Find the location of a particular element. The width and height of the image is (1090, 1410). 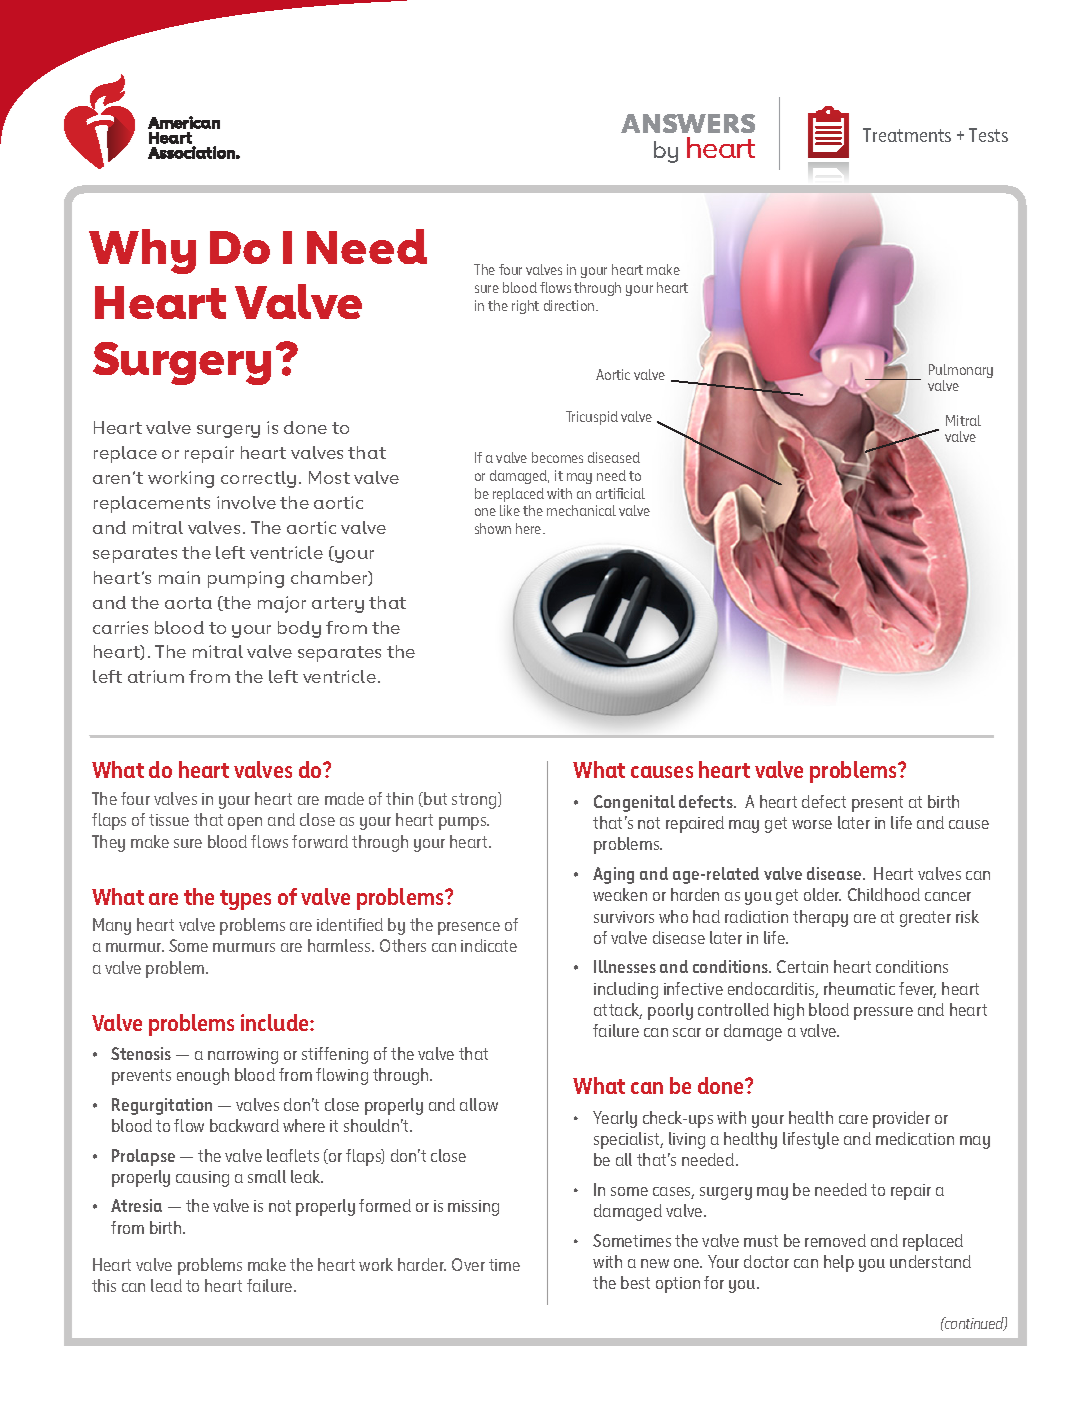

Over is located at coordinates (468, 1264).
